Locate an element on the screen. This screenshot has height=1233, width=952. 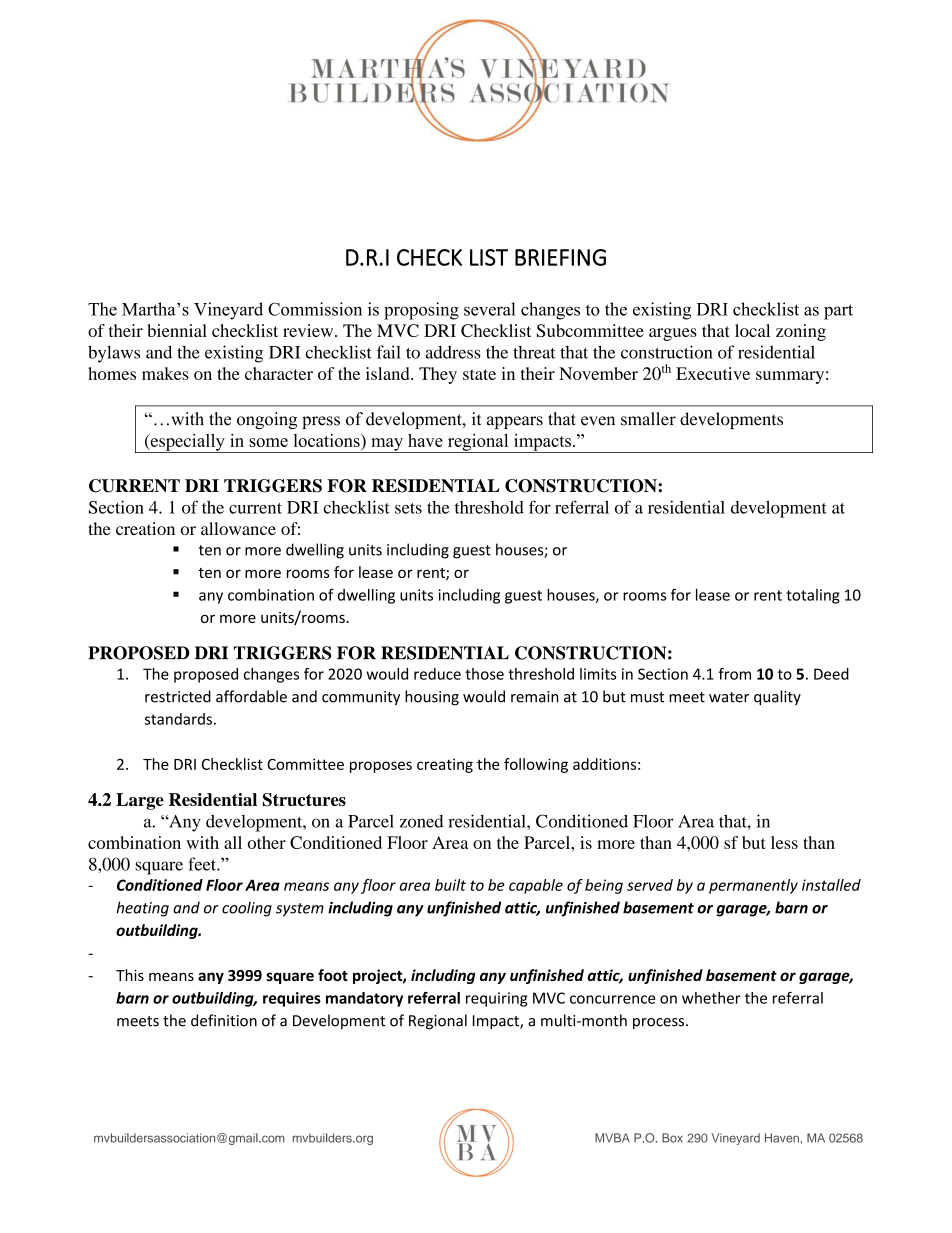
requiring is located at coordinates (497, 999).
